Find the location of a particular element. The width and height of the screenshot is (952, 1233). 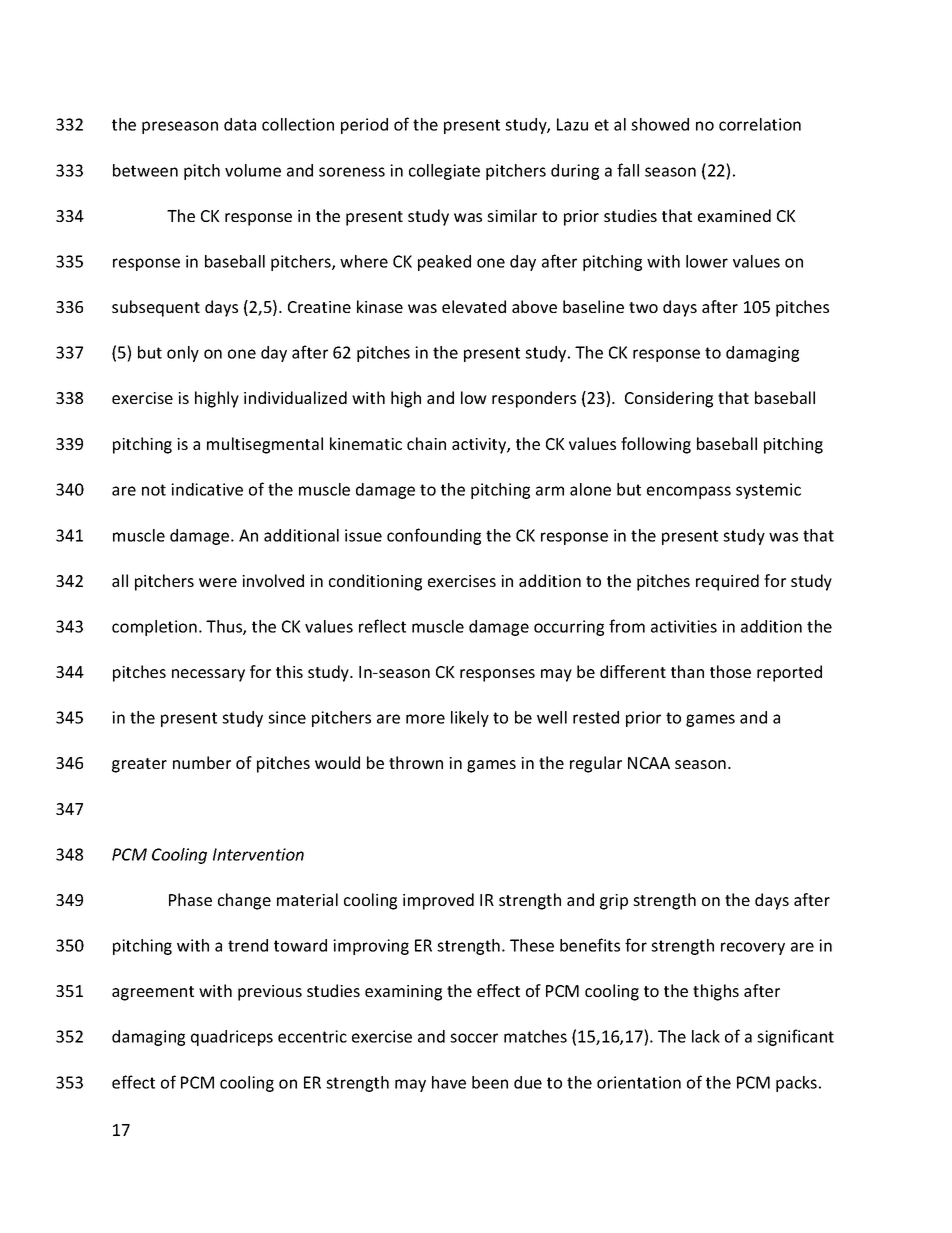

volume is located at coordinates (253, 170).
